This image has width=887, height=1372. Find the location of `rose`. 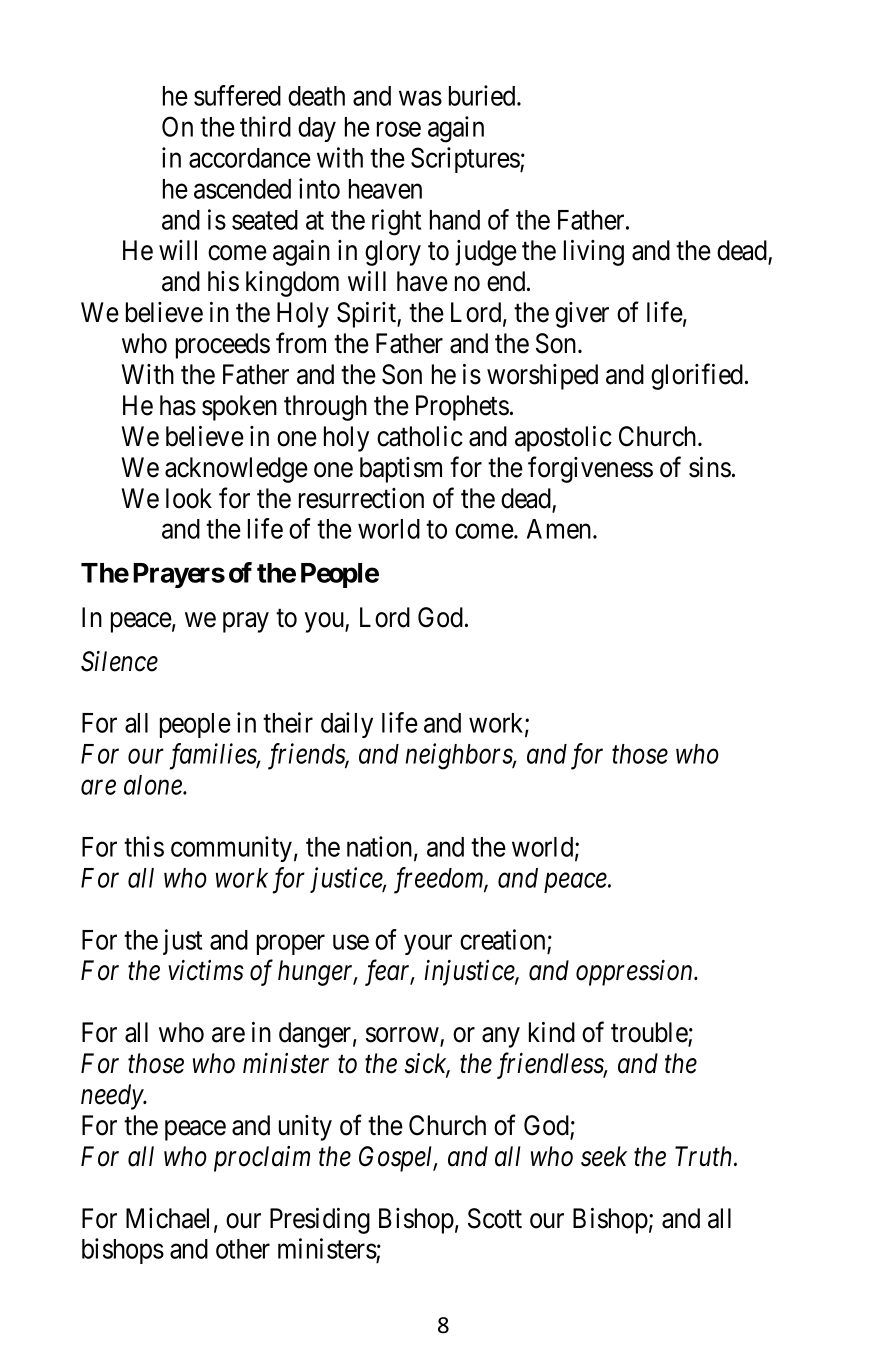

rose is located at coordinates (399, 129).
